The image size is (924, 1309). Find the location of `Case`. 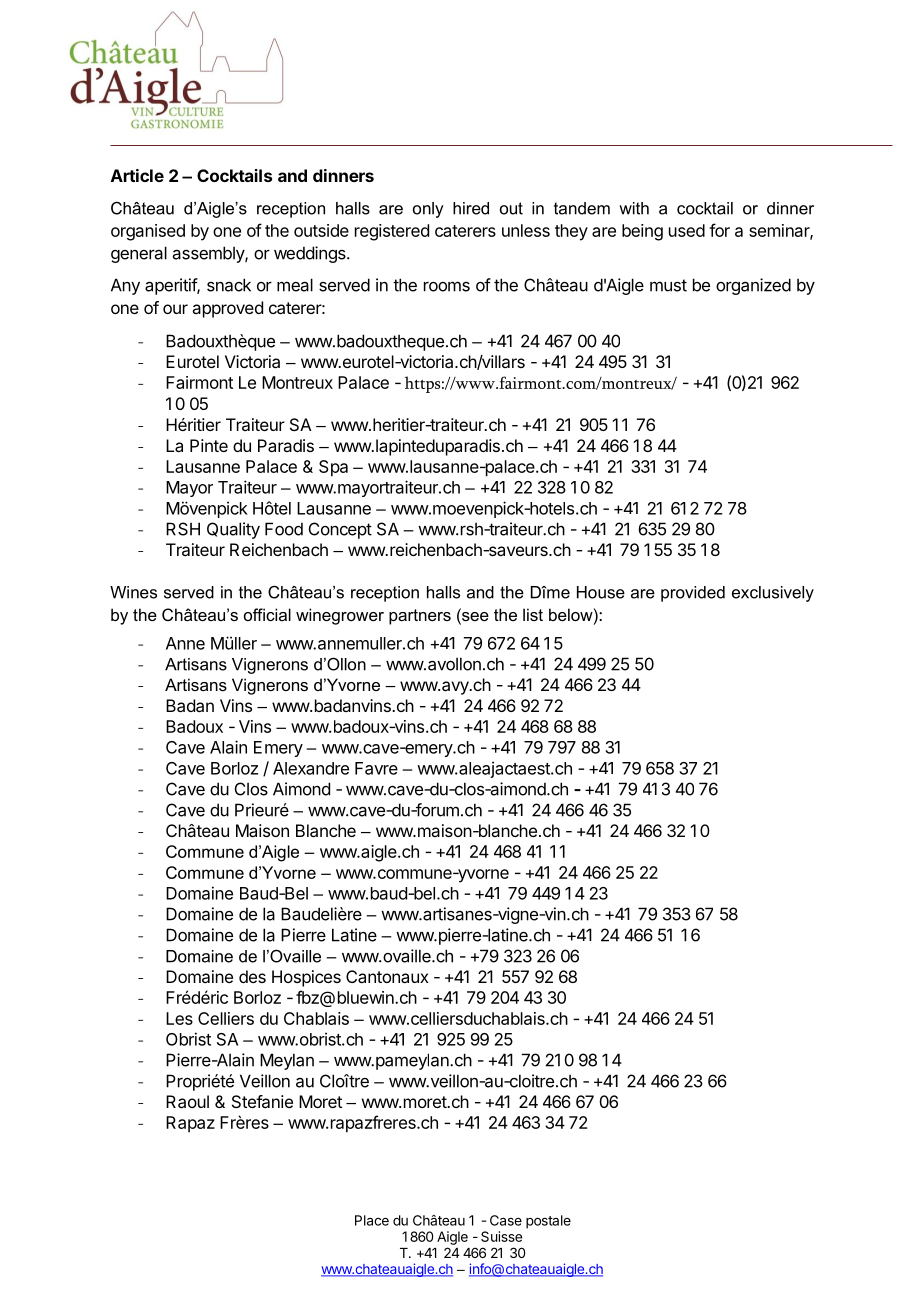

Case is located at coordinates (506, 1220).
